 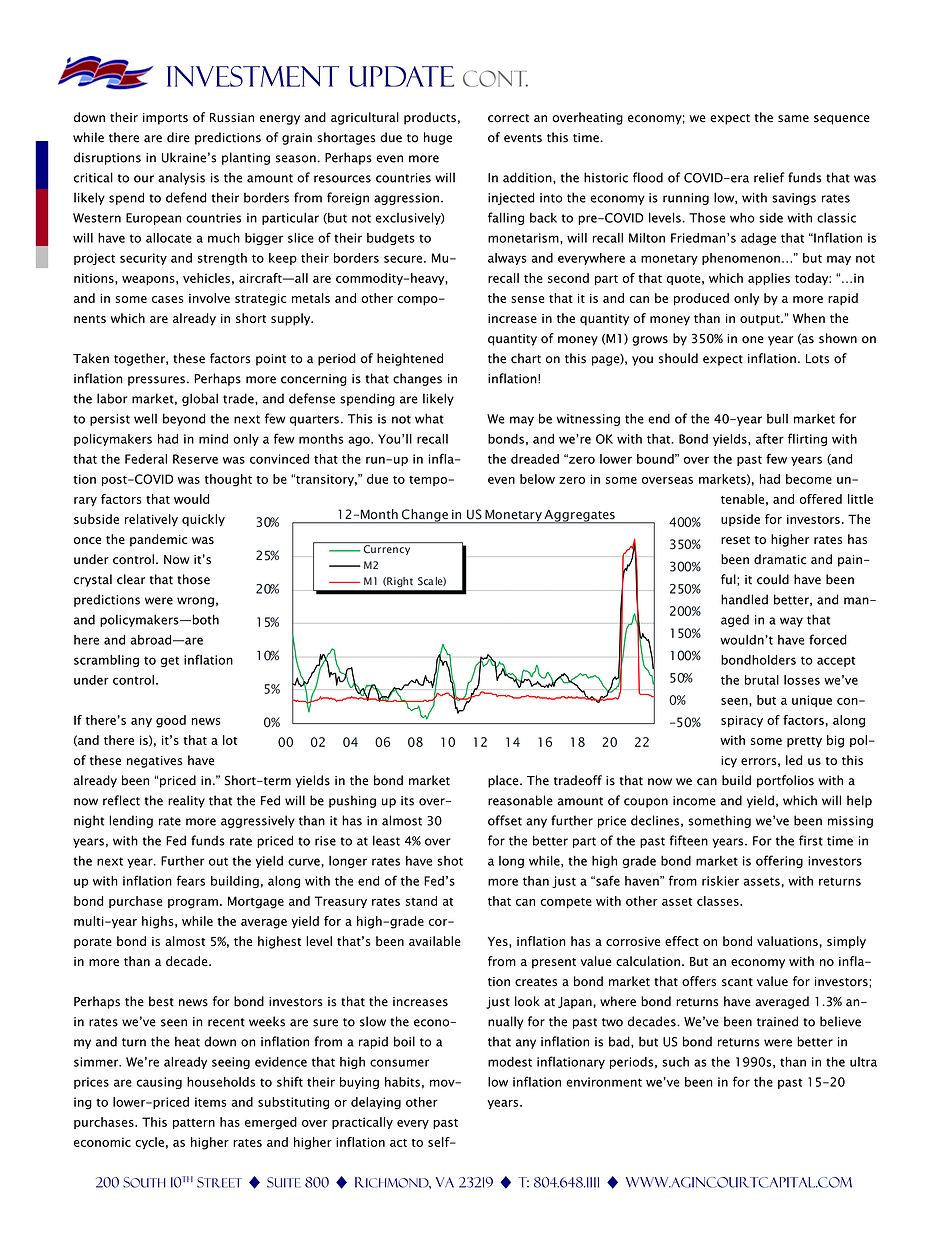 What do you see at coordinates (387, 550) in the screenshot?
I see `Currency` at bounding box center [387, 550].
